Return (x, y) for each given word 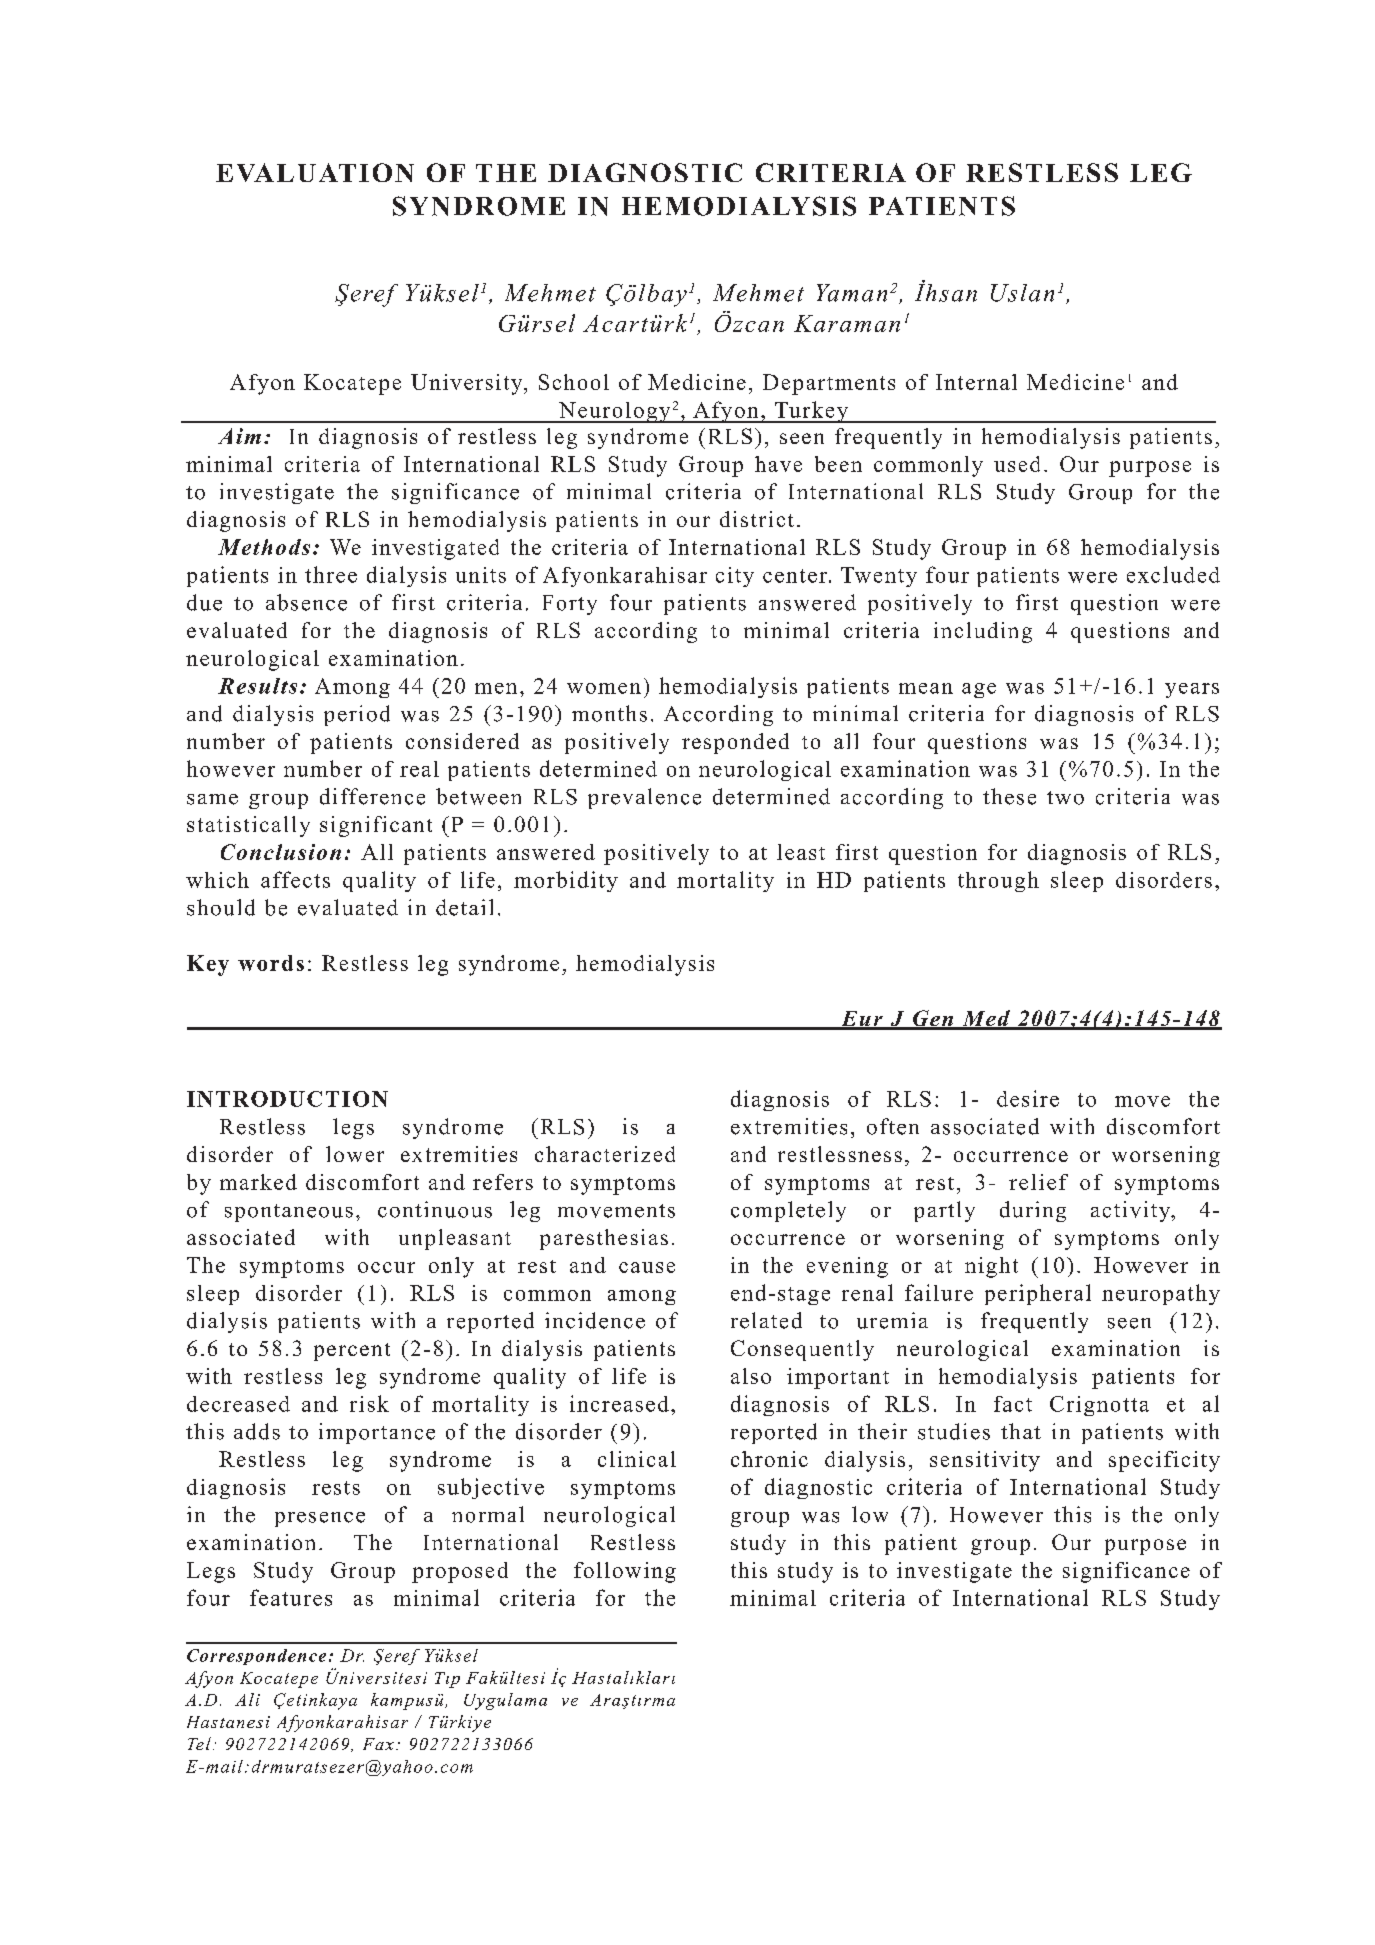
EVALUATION (315, 172)
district (757, 519)
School (574, 382)
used (1017, 464)
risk (369, 1403)
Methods (264, 547)
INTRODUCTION (287, 1099)
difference (372, 796)
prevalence (644, 798)
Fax (378, 1744)
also (751, 1376)
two (1065, 798)
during (1033, 1211)
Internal (976, 382)
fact (1013, 1404)
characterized (605, 1154)
